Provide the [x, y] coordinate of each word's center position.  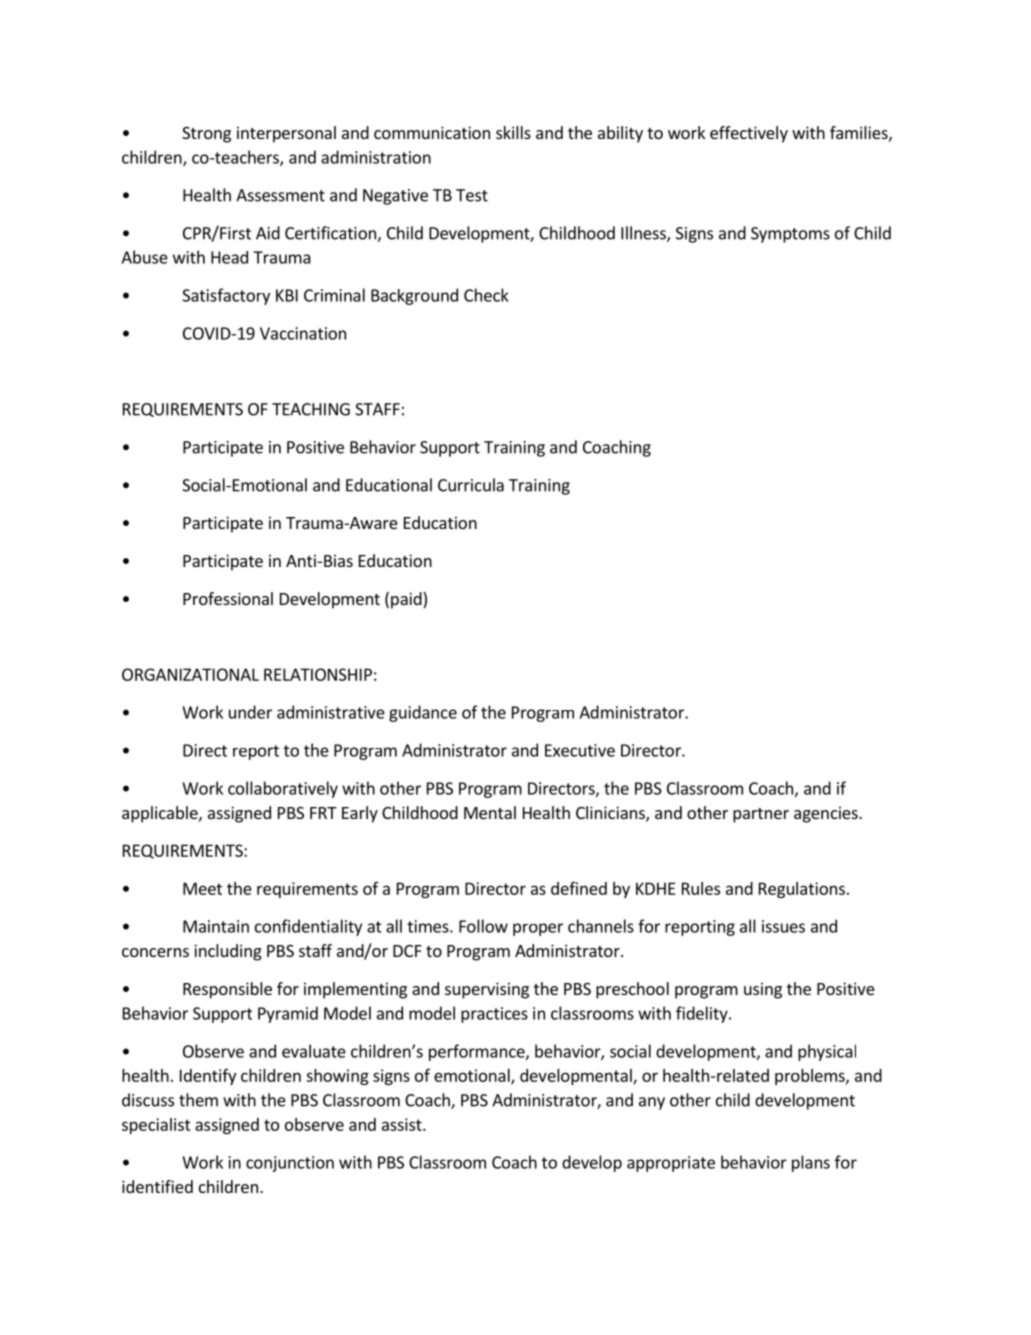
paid [407, 600]
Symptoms [790, 235]
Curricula [471, 485]
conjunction [290, 1164]
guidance [423, 713]
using [763, 990]
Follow [483, 926]
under [250, 712]
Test [472, 195]
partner [761, 815]
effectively [749, 134]
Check [486, 295]
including [228, 952]
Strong [206, 135]
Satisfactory [226, 296]
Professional [228, 598]
